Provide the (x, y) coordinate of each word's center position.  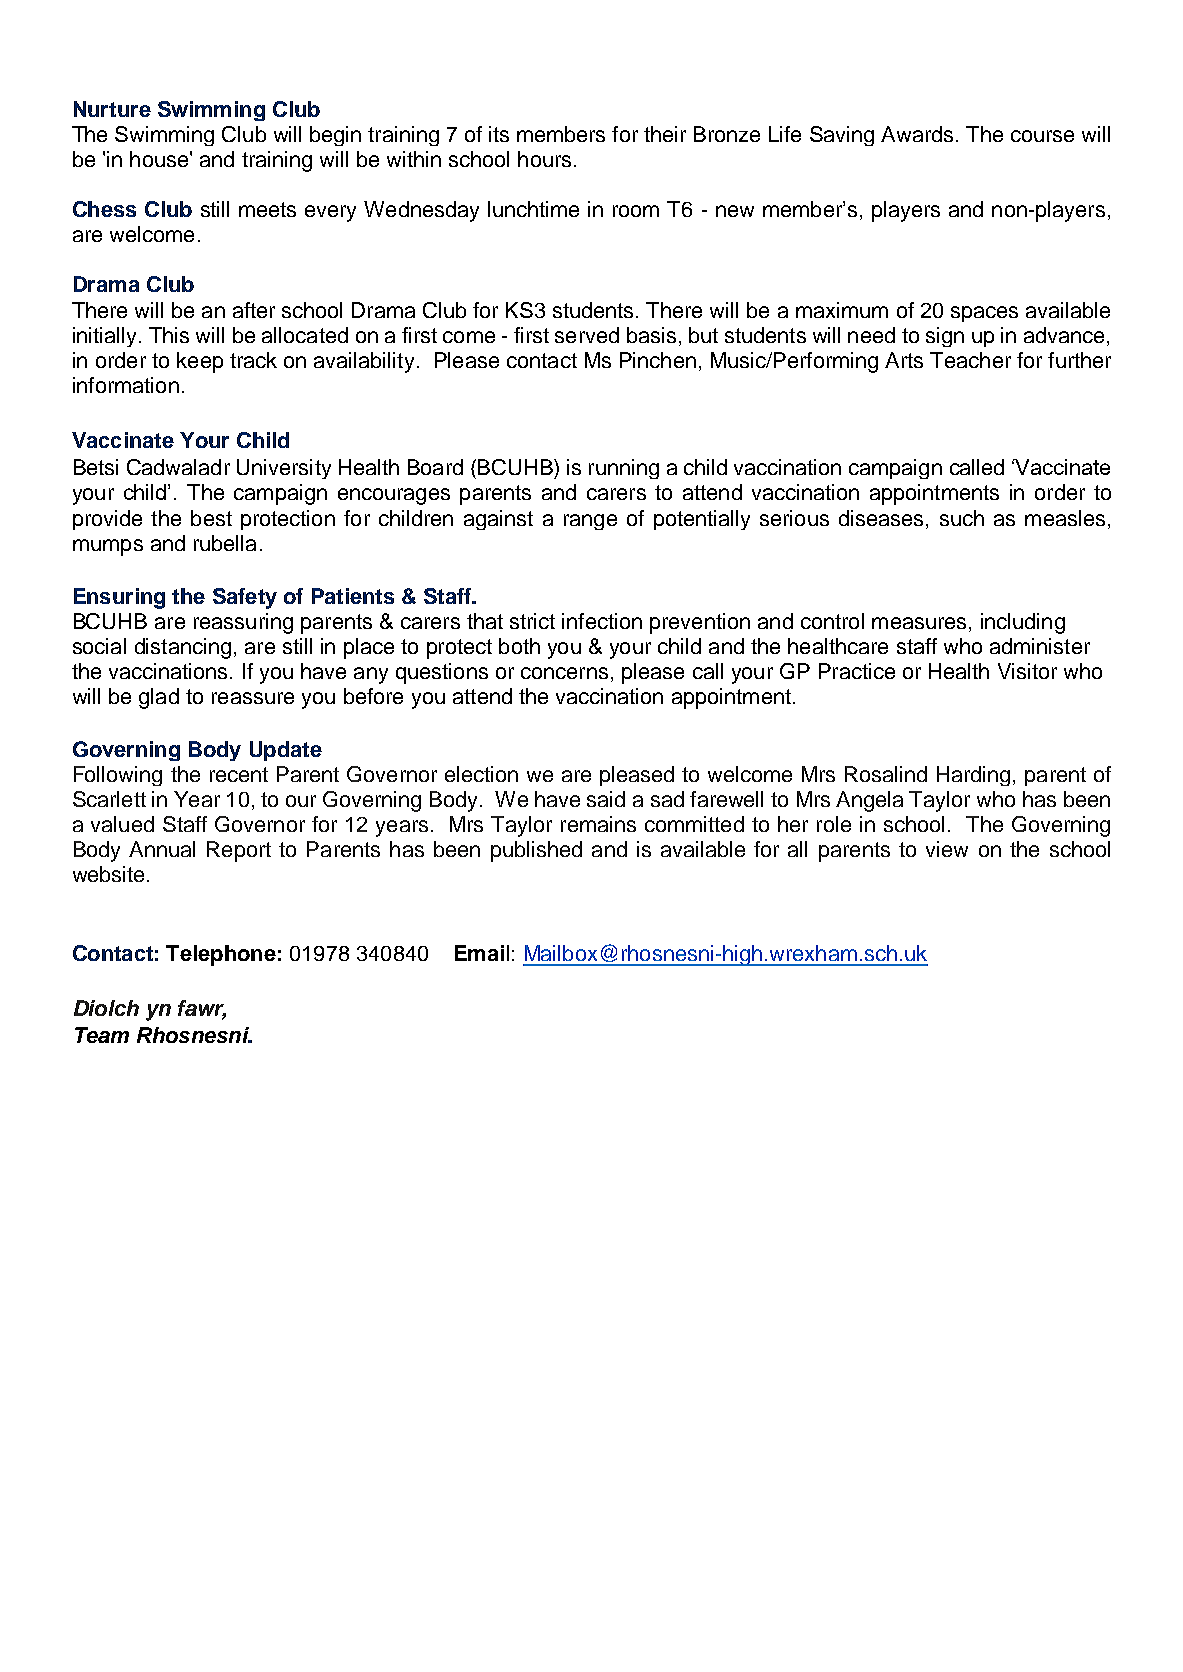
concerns (564, 673)
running (624, 469)
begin (335, 136)
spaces (984, 314)
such (962, 518)
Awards (917, 134)
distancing (183, 648)
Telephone (221, 955)
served (587, 335)
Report (239, 851)
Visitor (1027, 671)
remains (598, 824)
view (947, 849)
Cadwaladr (178, 467)
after (254, 310)
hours (544, 159)
